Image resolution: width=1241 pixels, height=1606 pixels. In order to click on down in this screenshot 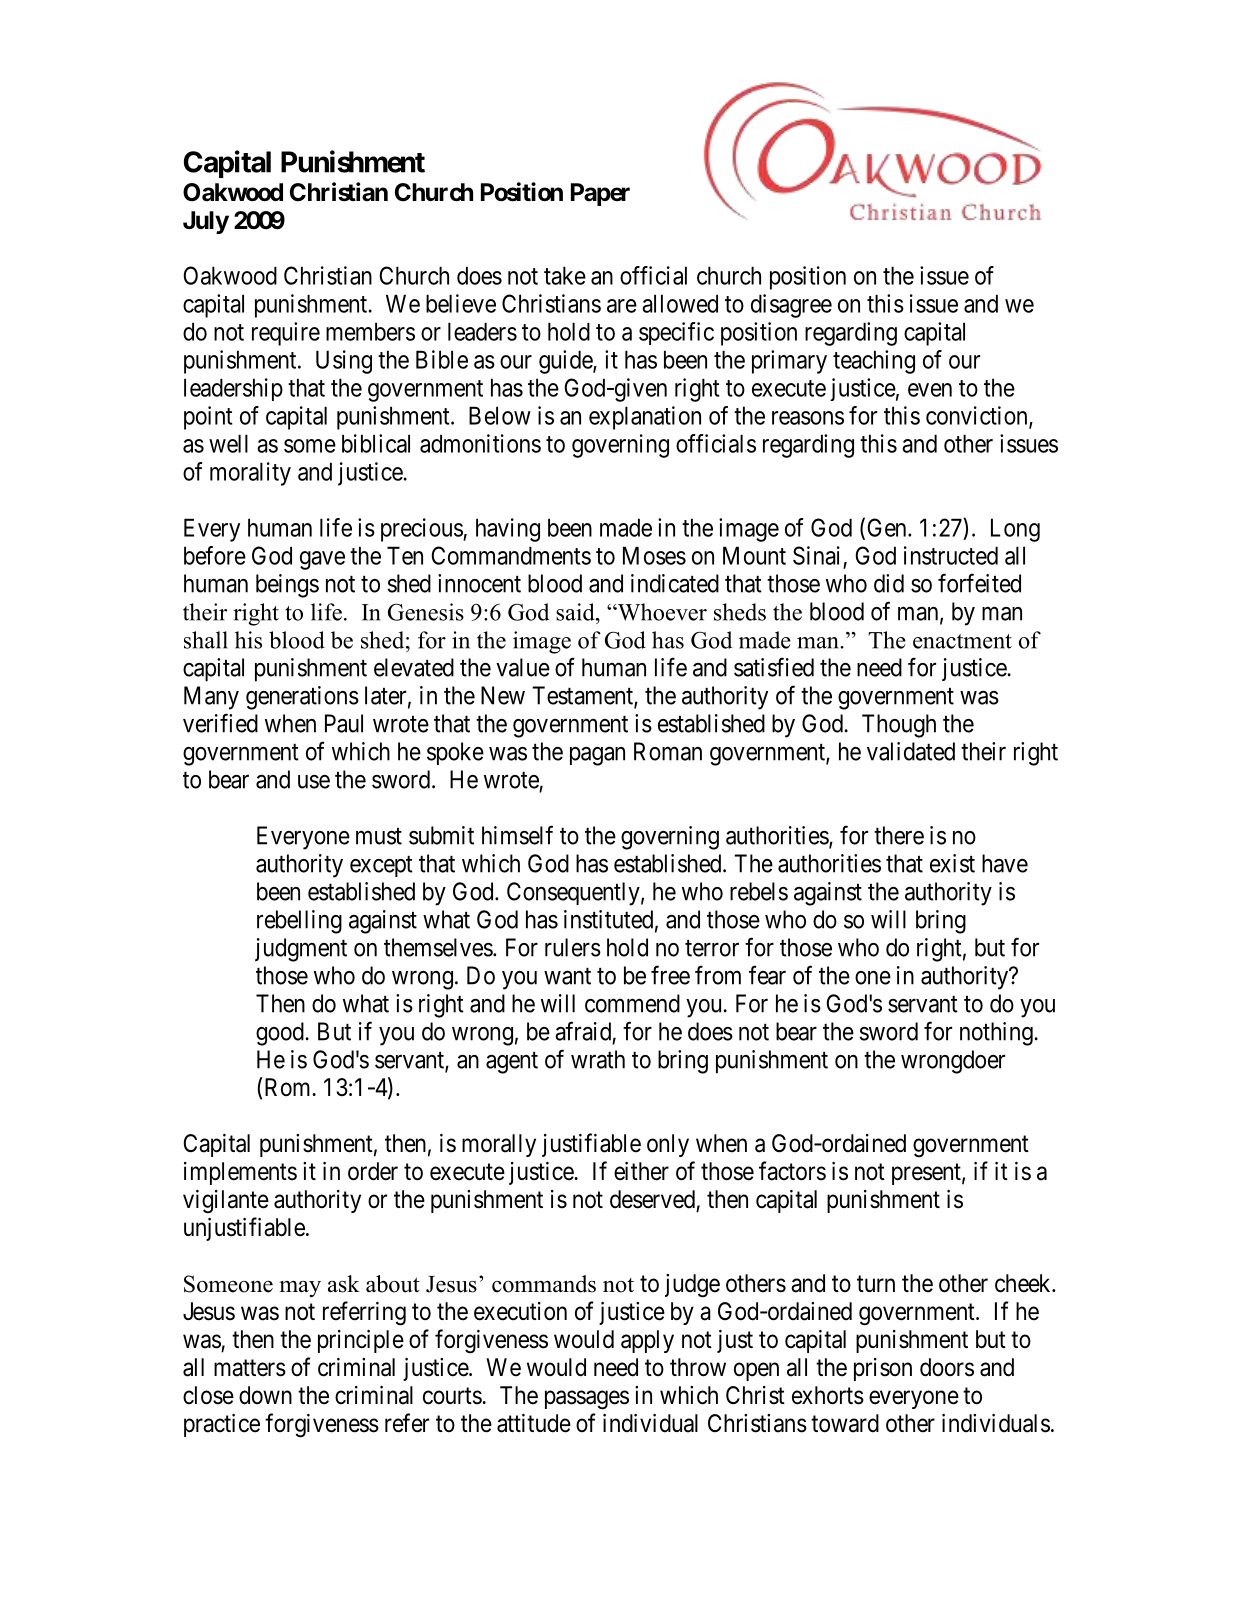, I will do `click(265, 1395)`.
